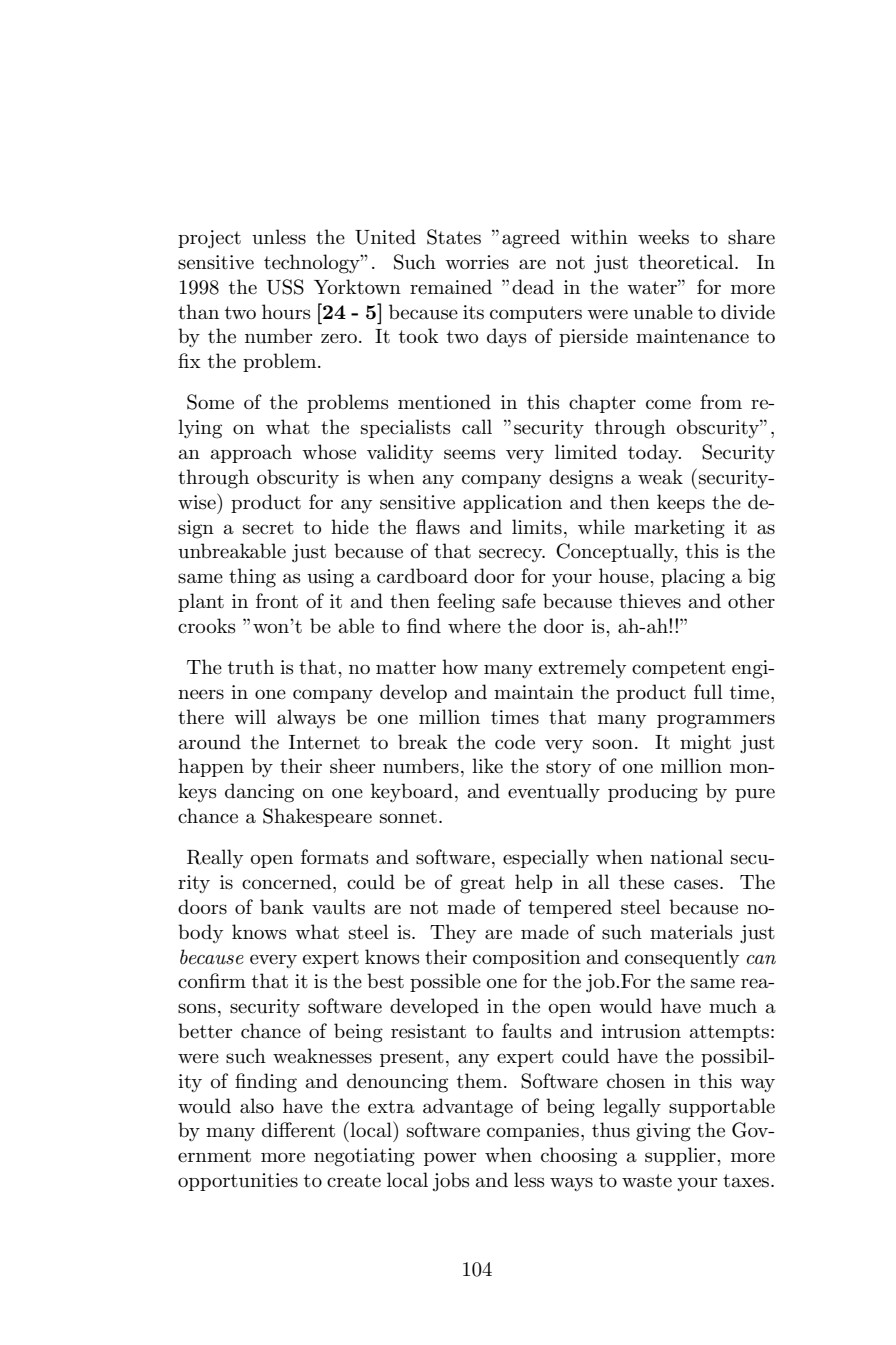 The height and width of the screenshot is (1345, 896). What do you see at coordinates (238, 1182) in the screenshot?
I see `opportunities` at bounding box center [238, 1182].
